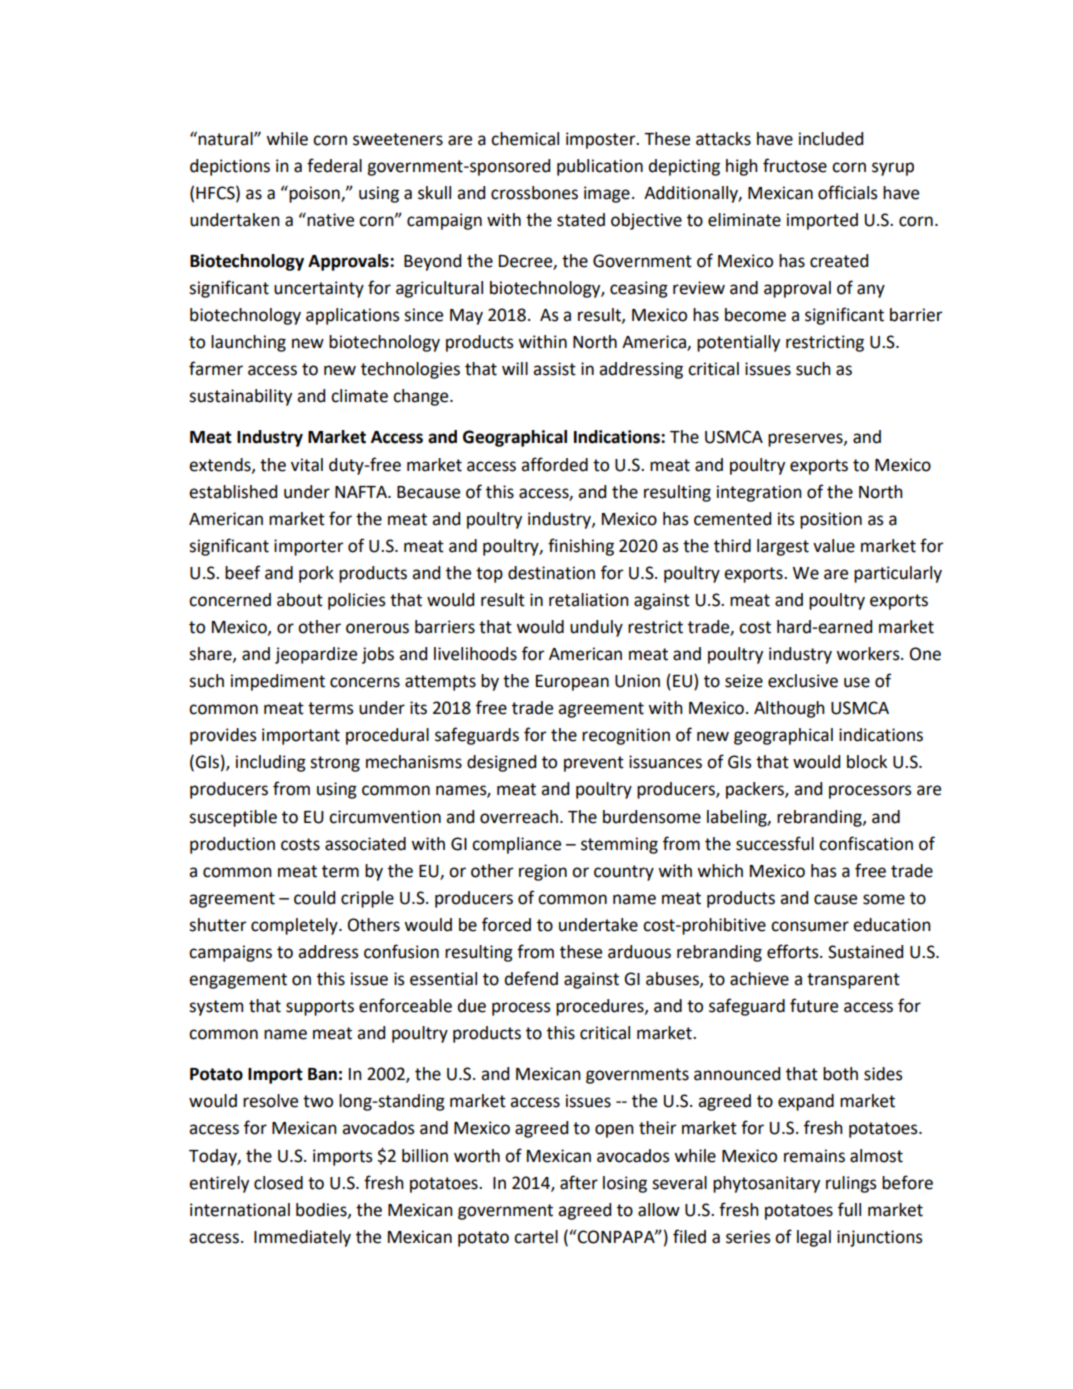 This screenshot has width=1073, height=1389. What do you see at coordinates (314, 194) in the screenshot?
I see `poison` at bounding box center [314, 194].
